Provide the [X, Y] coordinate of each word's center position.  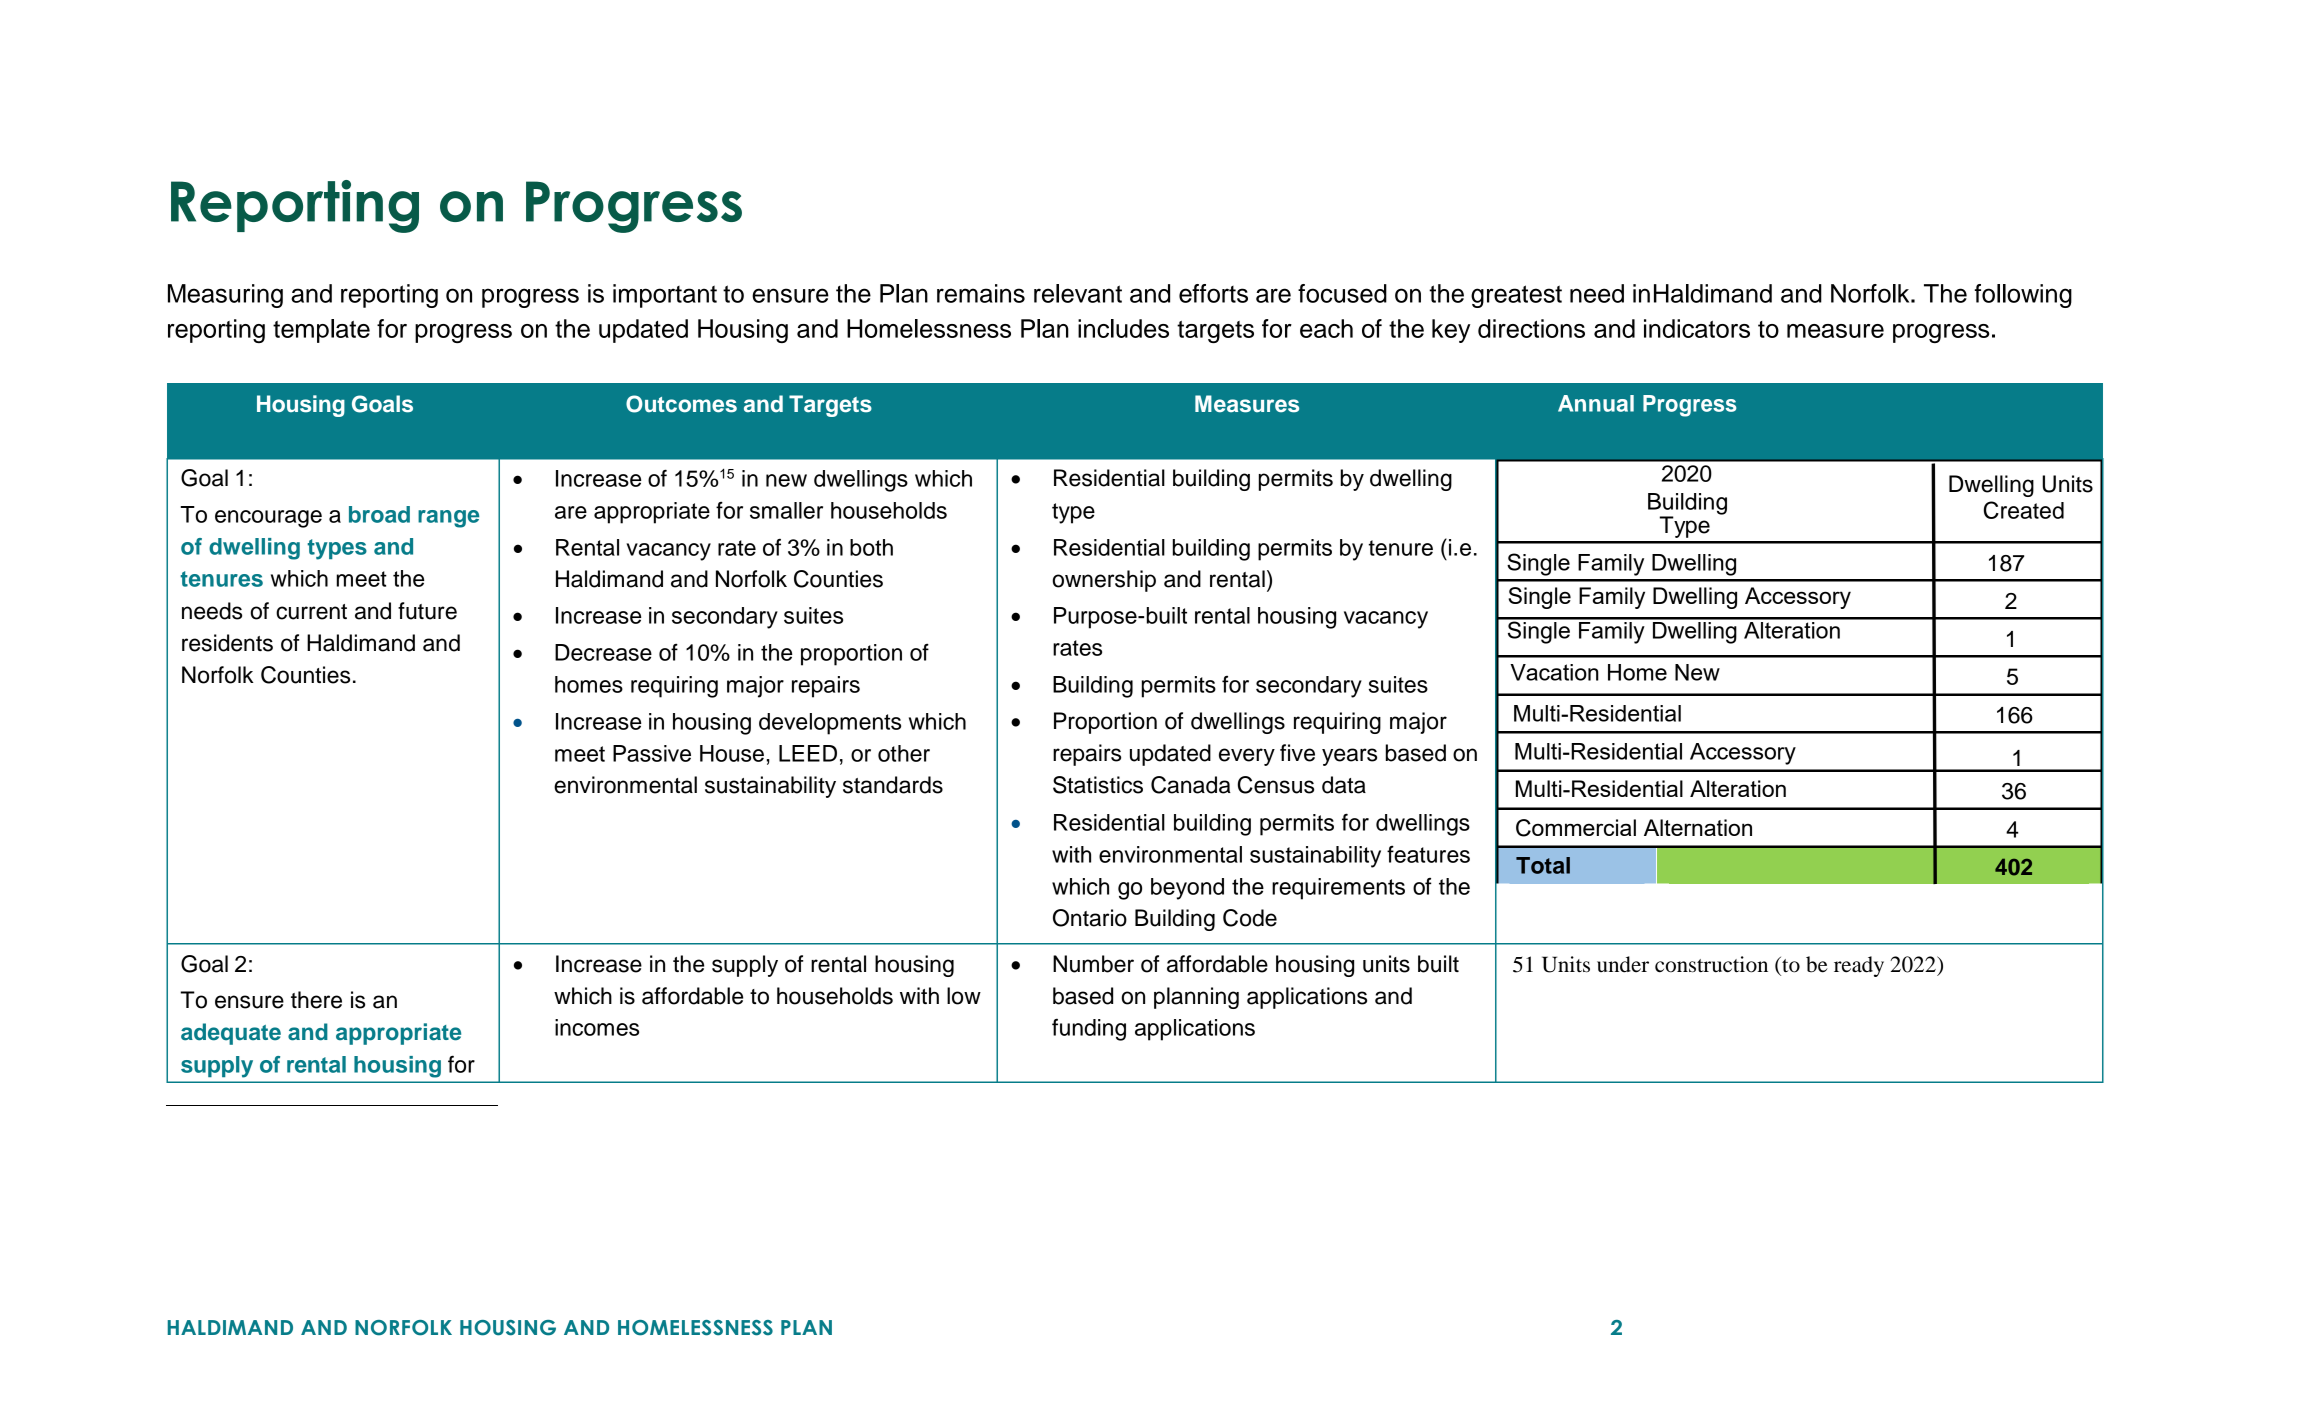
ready [1859, 966]
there [316, 1000]
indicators [1697, 328]
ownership [1104, 581]
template [321, 331]
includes [1123, 328]
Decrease [603, 652]
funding [1089, 1029]
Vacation [1554, 672]
